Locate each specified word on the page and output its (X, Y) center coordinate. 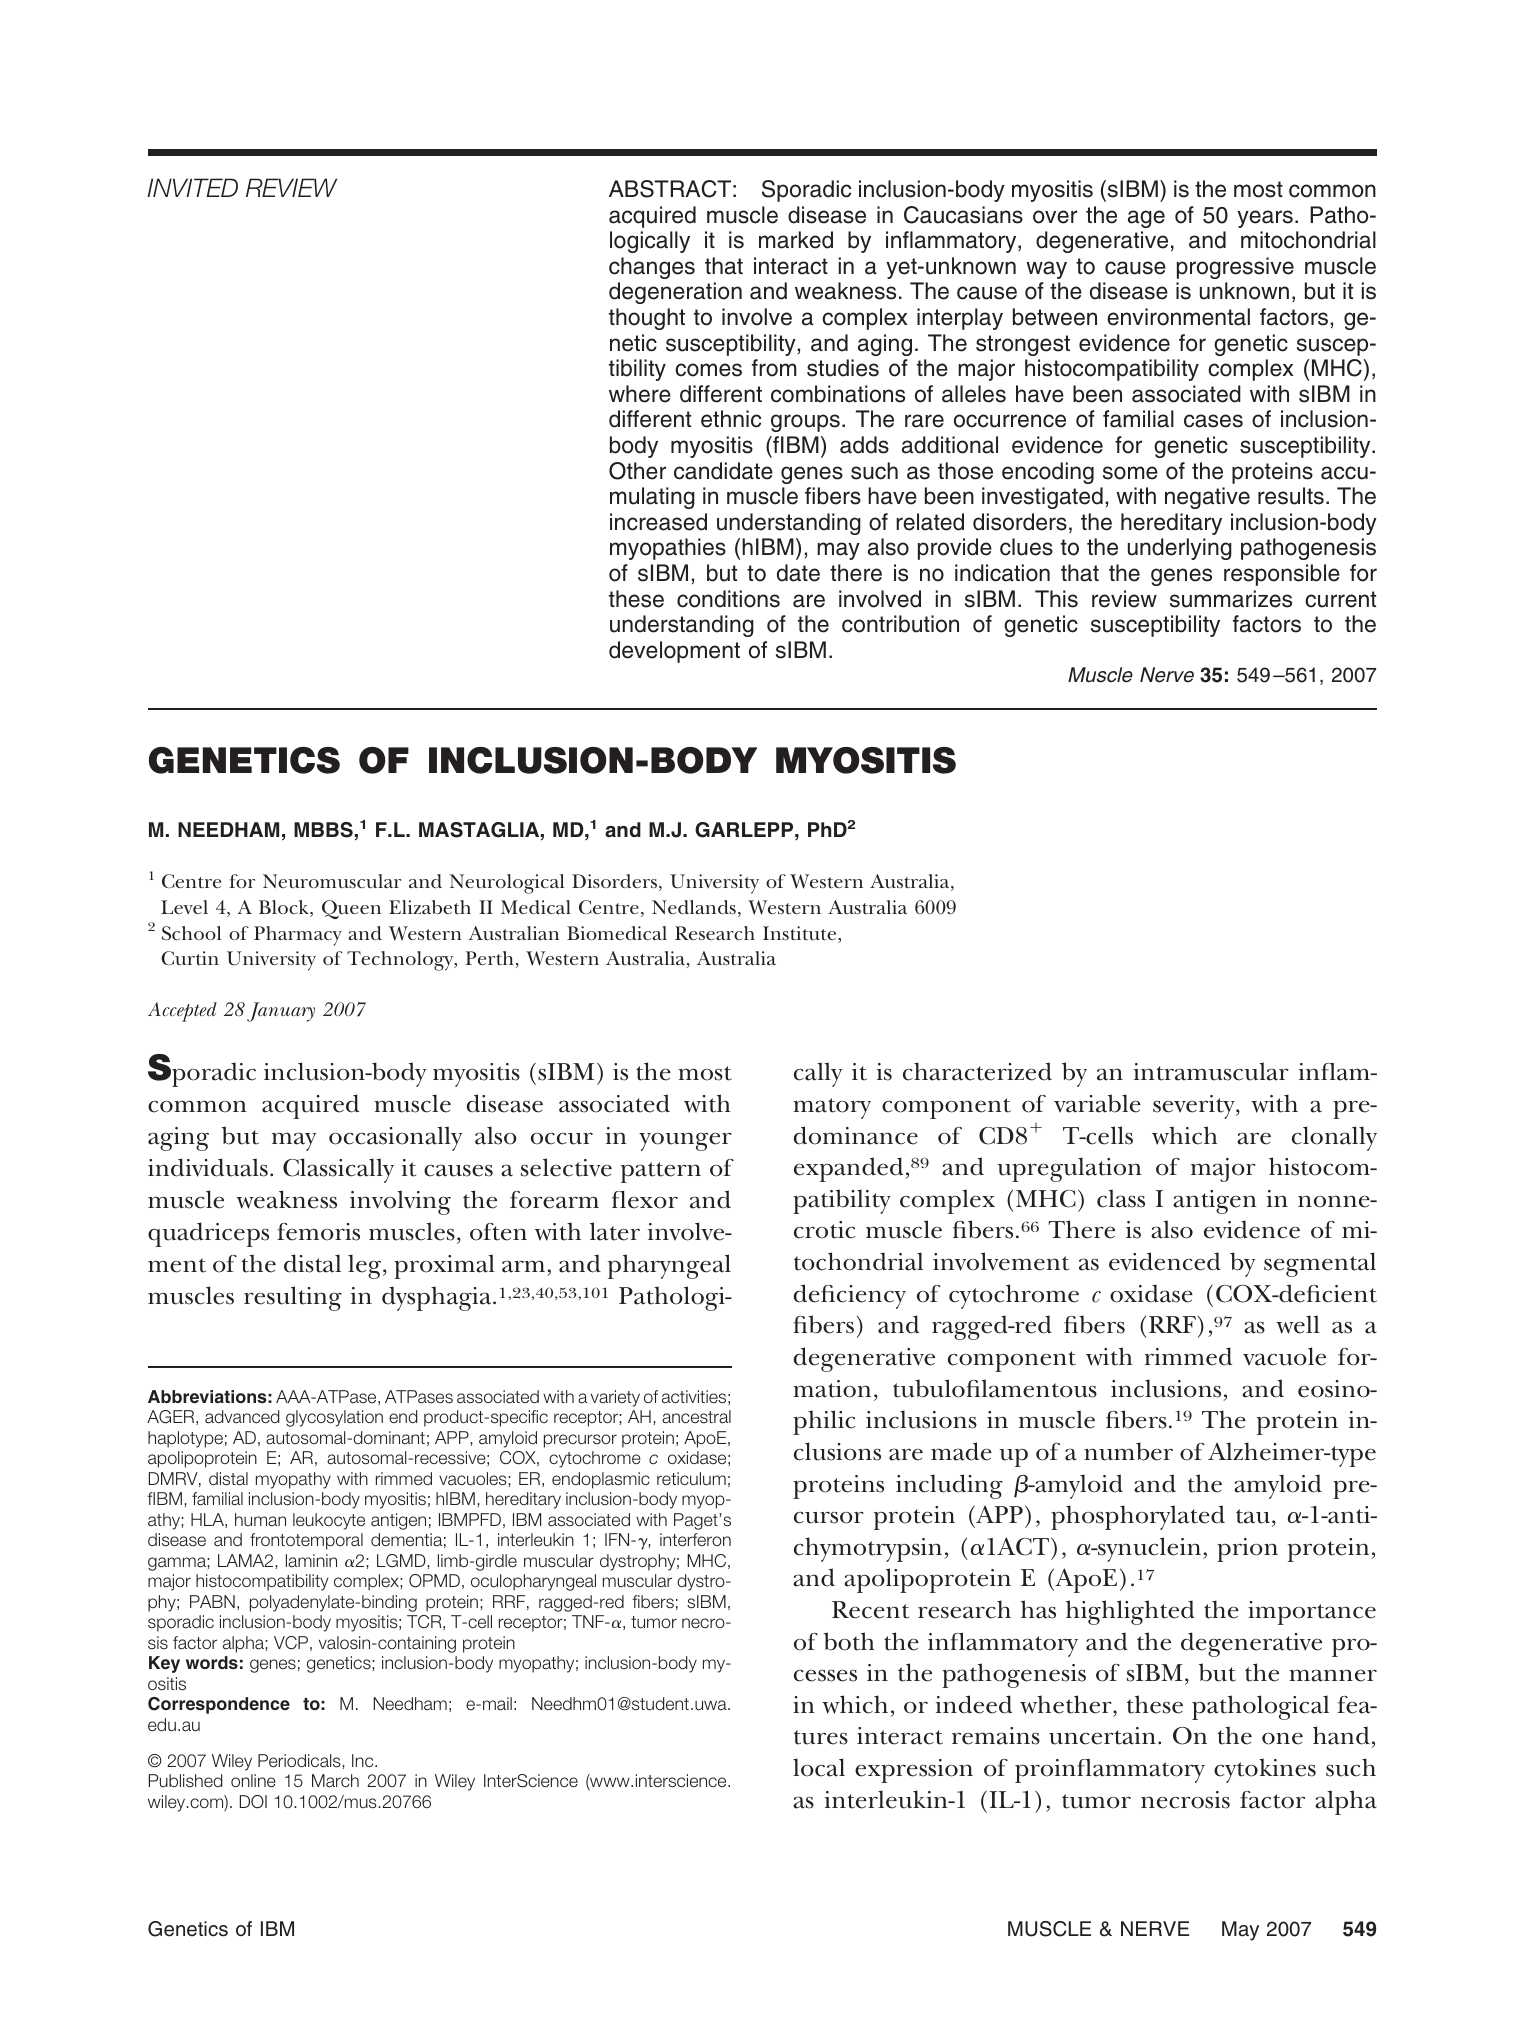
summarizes (1231, 599)
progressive (1235, 268)
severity (1195, 1107)
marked (796, 240)
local (819, 1767)
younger (685, 1141)
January (281, 1012)
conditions (728, 599)
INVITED (192, 187)
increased (658, 522)
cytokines (1265, 1770)
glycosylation (334, 1418)
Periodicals (300, 1761)
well (1298, 1324)
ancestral (696, 1417)
